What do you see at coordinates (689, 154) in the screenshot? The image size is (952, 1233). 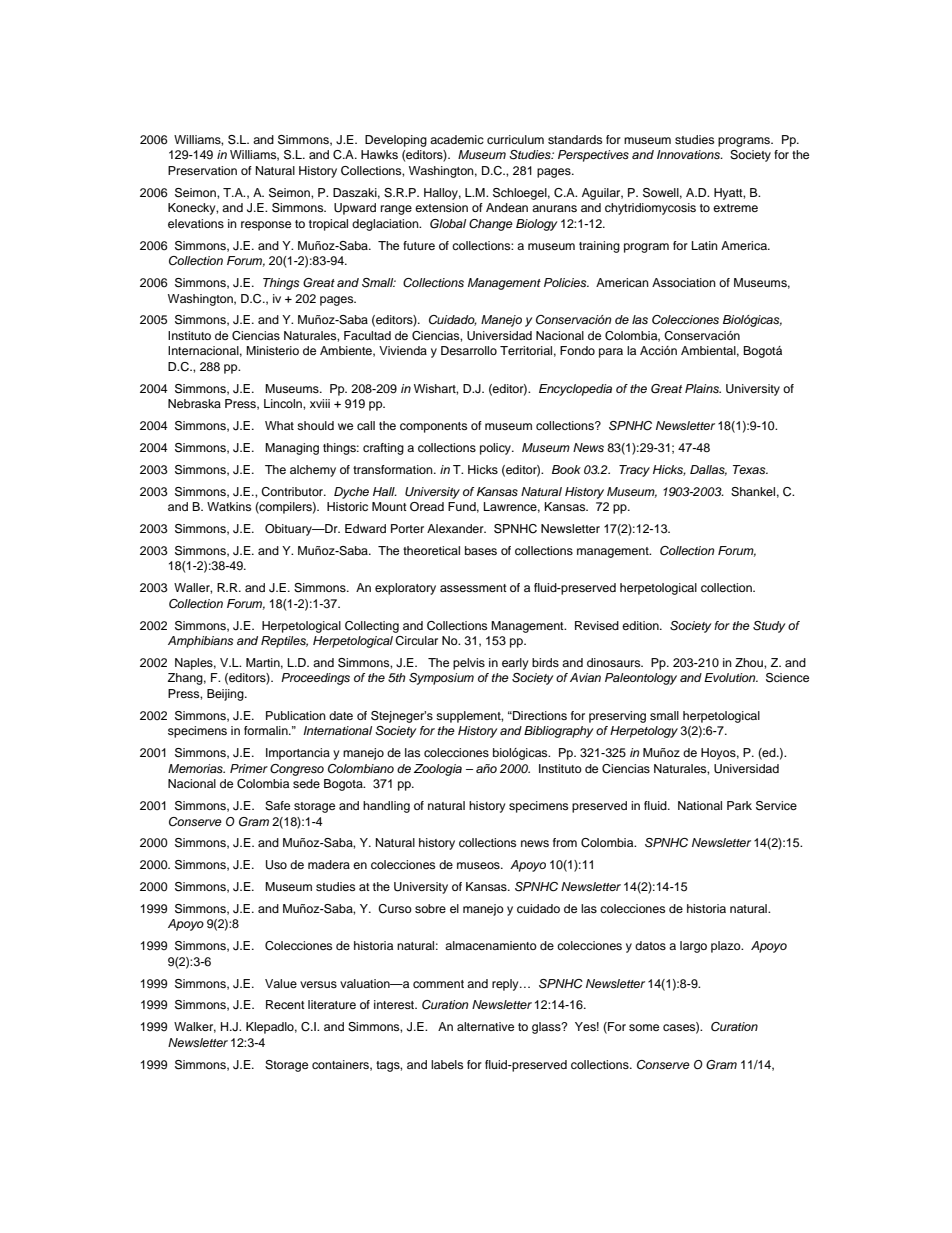 I see `Innovations` at bounding box center [689, 154].
